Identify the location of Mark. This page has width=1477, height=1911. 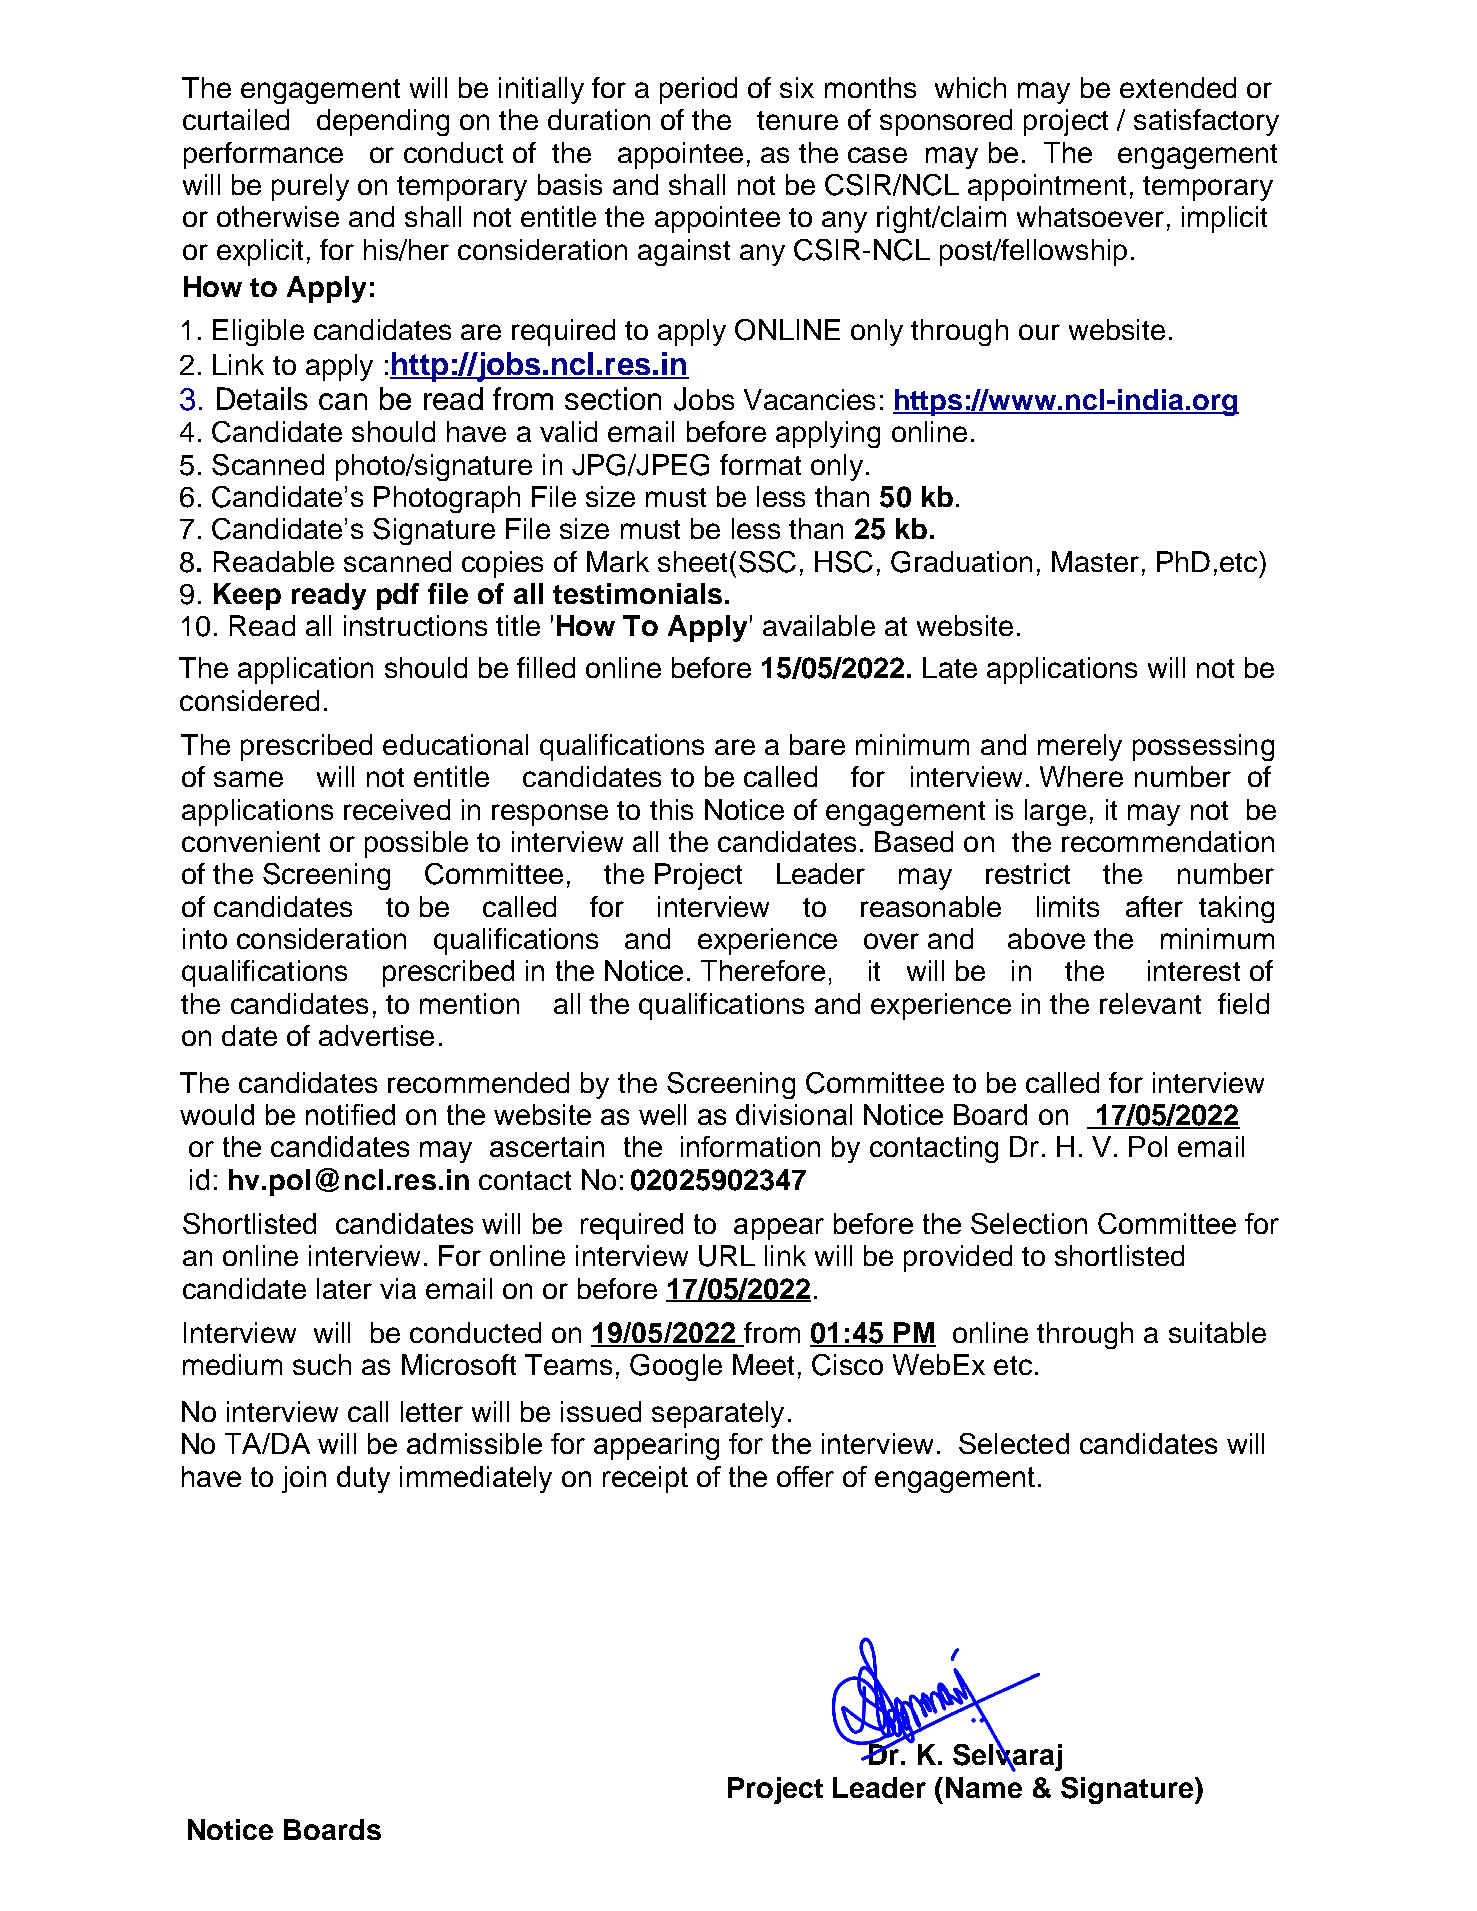
(618, 561).
